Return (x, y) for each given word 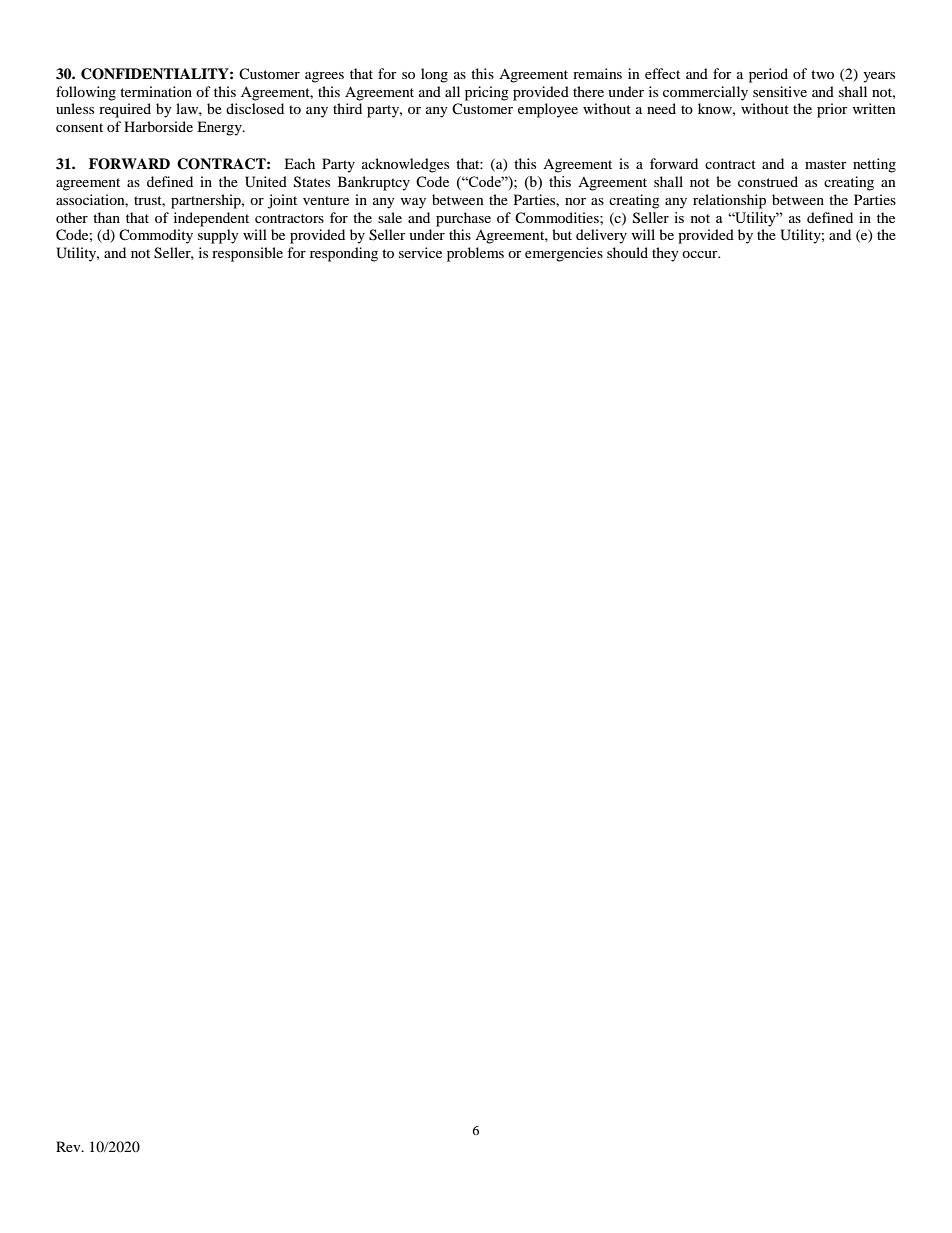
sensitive (780, 91)
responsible (247, 254)
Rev (69, 1146)
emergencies (564, 254)
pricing (487, 93)
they (665, 254)
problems (475, 254)
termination (156, 91)
